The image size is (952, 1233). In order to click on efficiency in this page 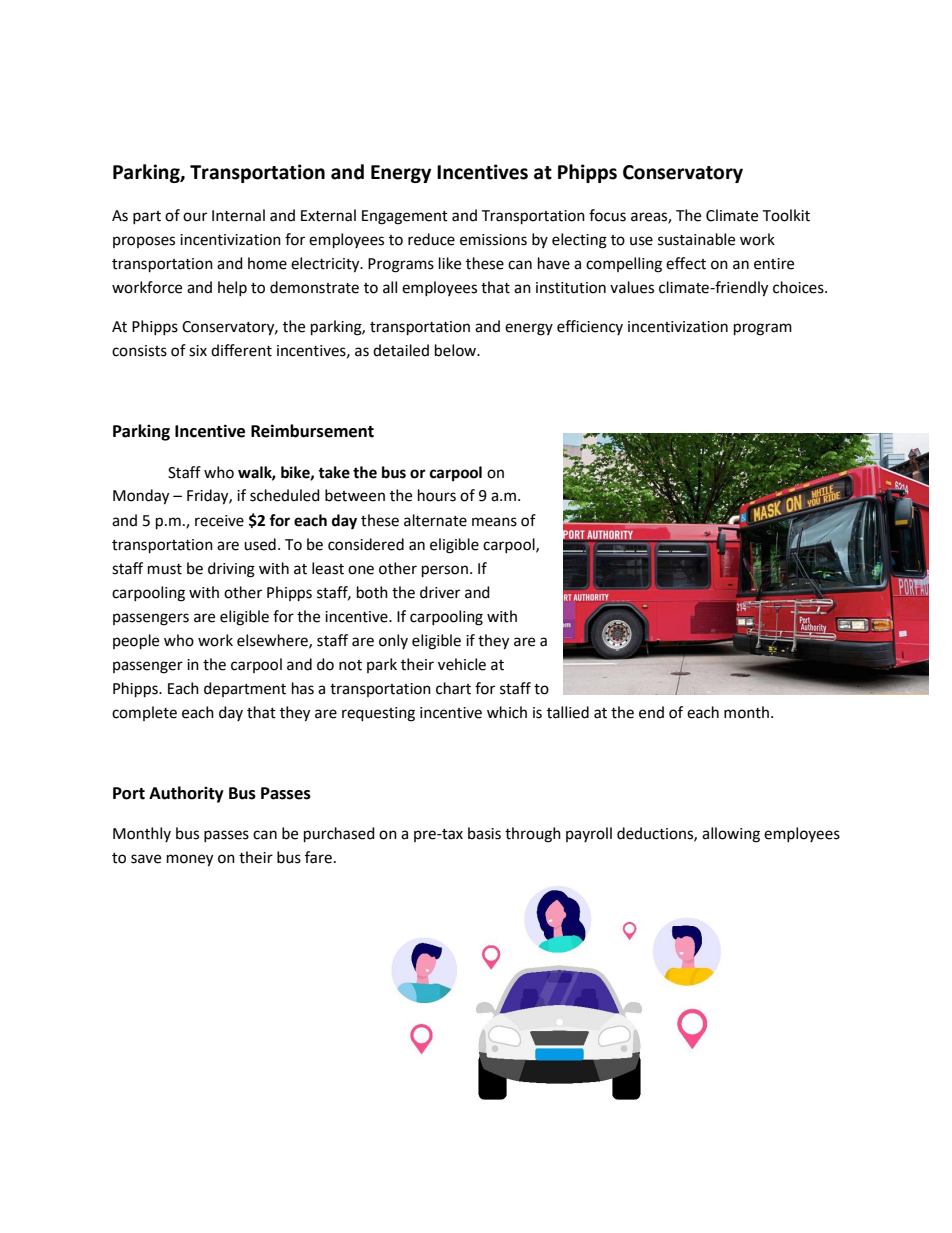, I will do `click(590, 327)`.
